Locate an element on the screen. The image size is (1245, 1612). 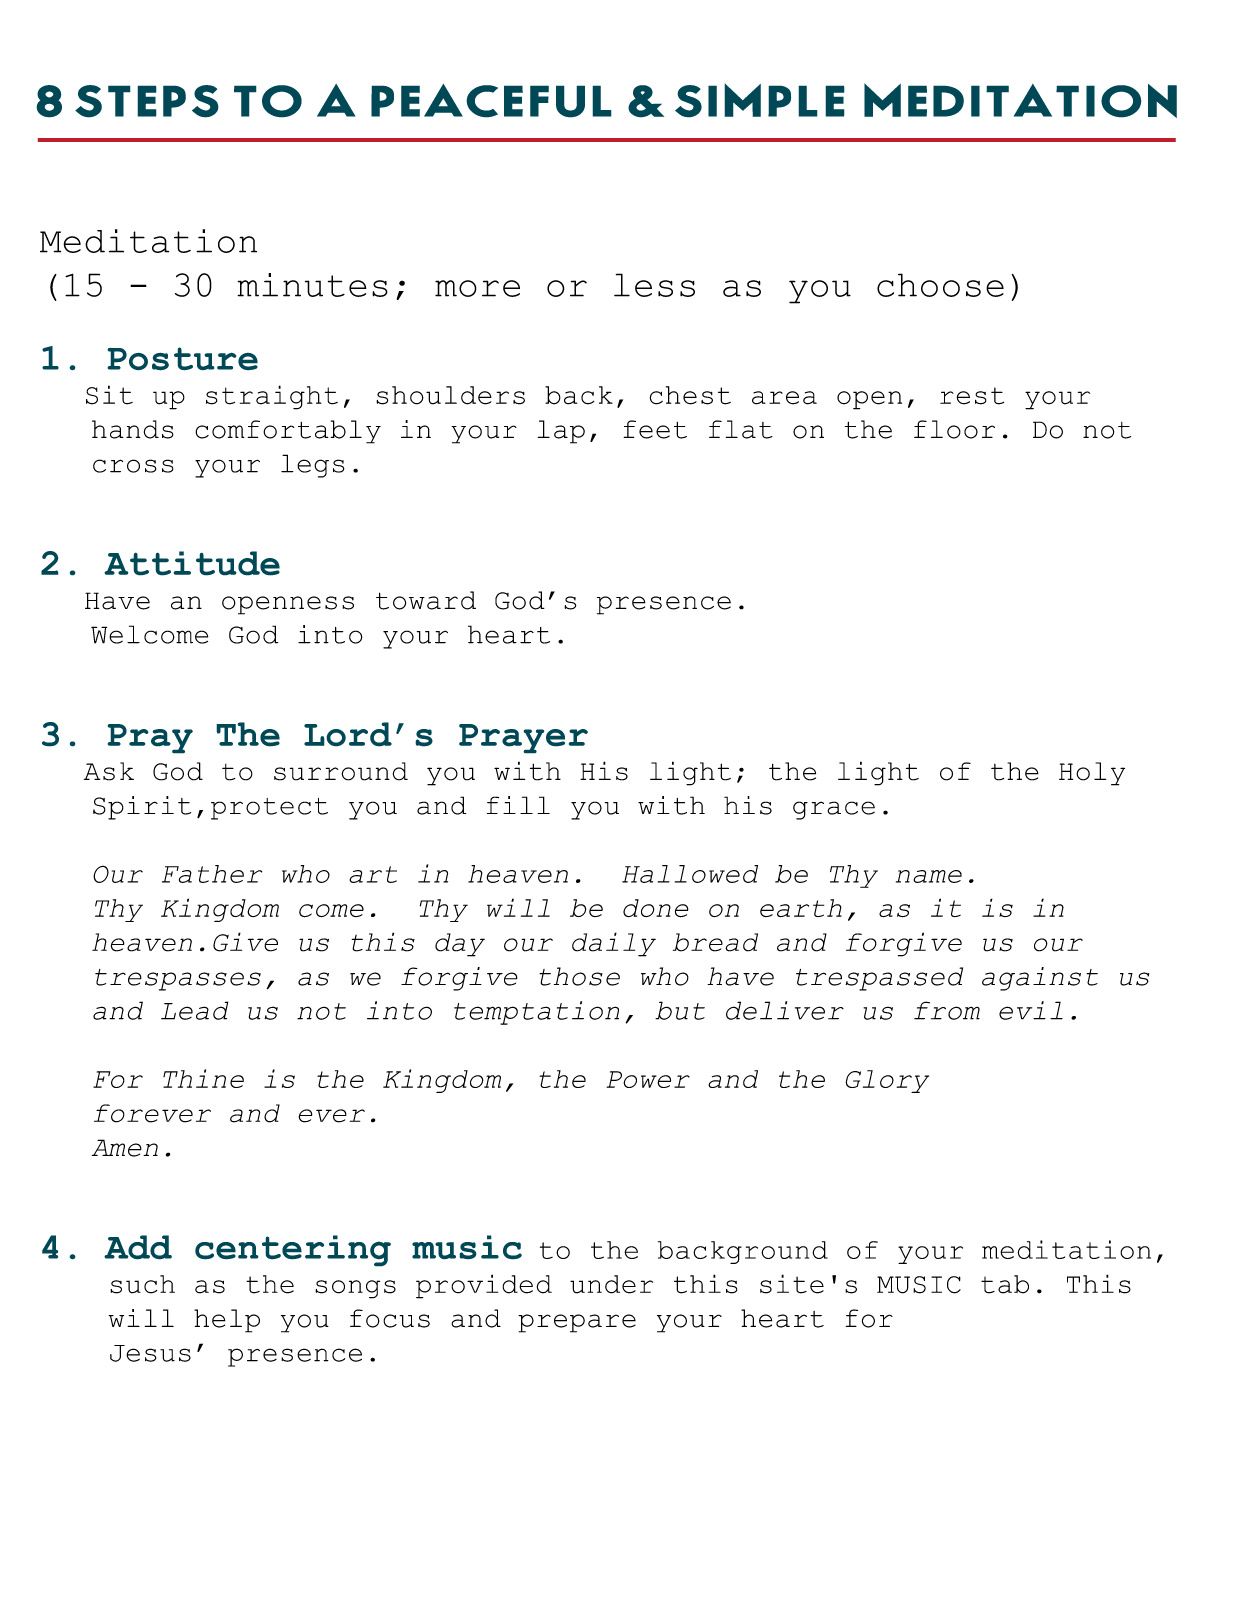
prepare is located at coordinates (577, 1323).
